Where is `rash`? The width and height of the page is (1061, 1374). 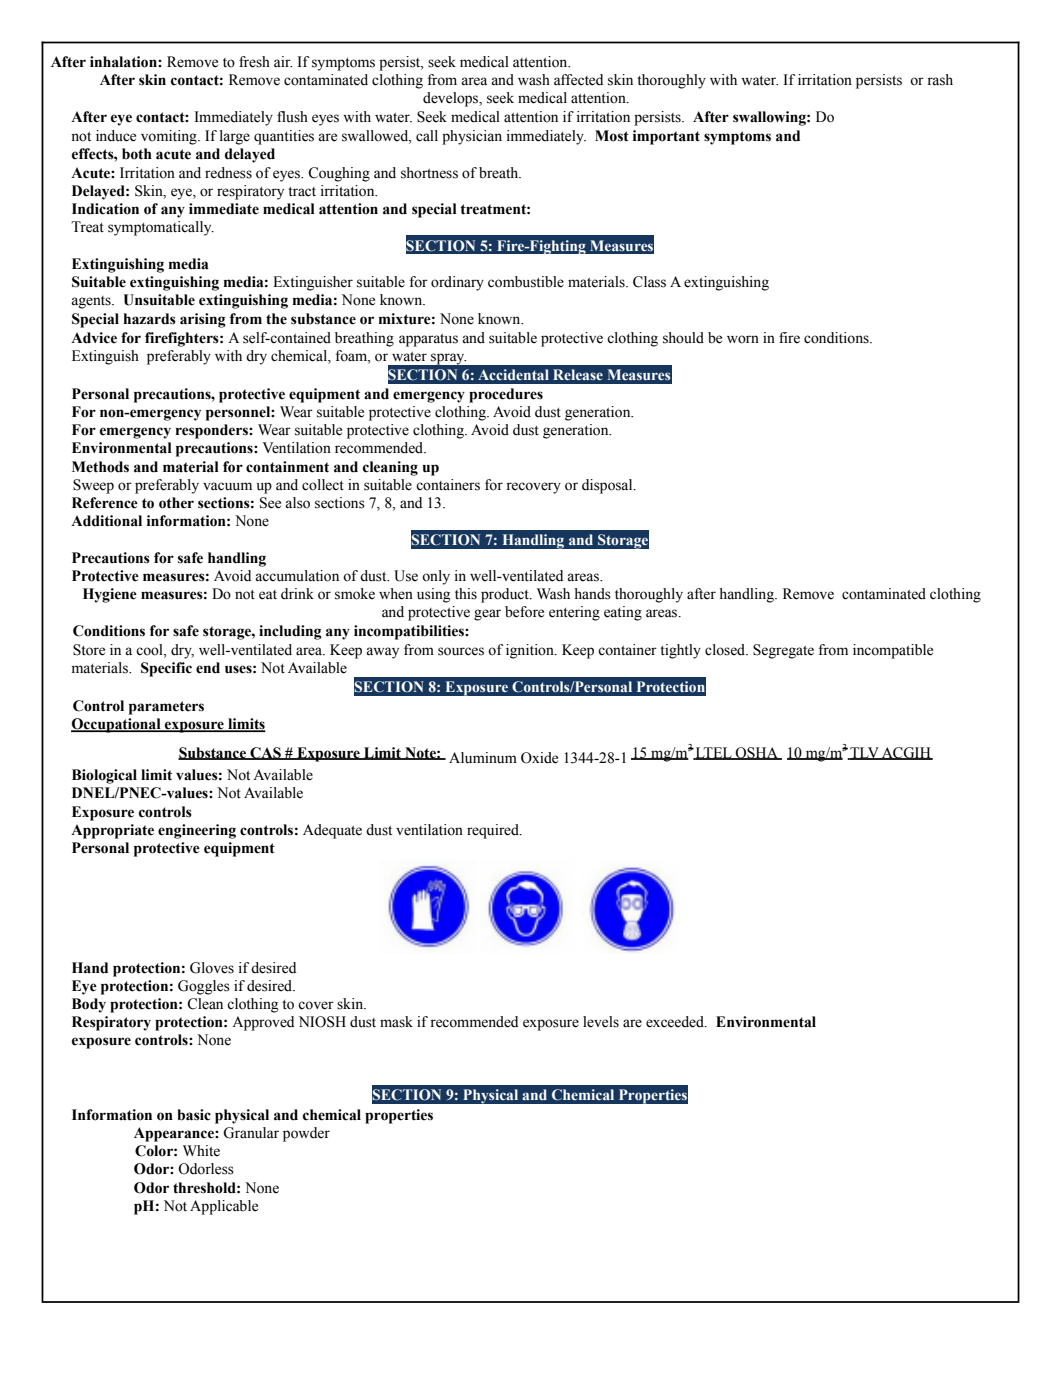
rash is located at coordinates (940, 80).
